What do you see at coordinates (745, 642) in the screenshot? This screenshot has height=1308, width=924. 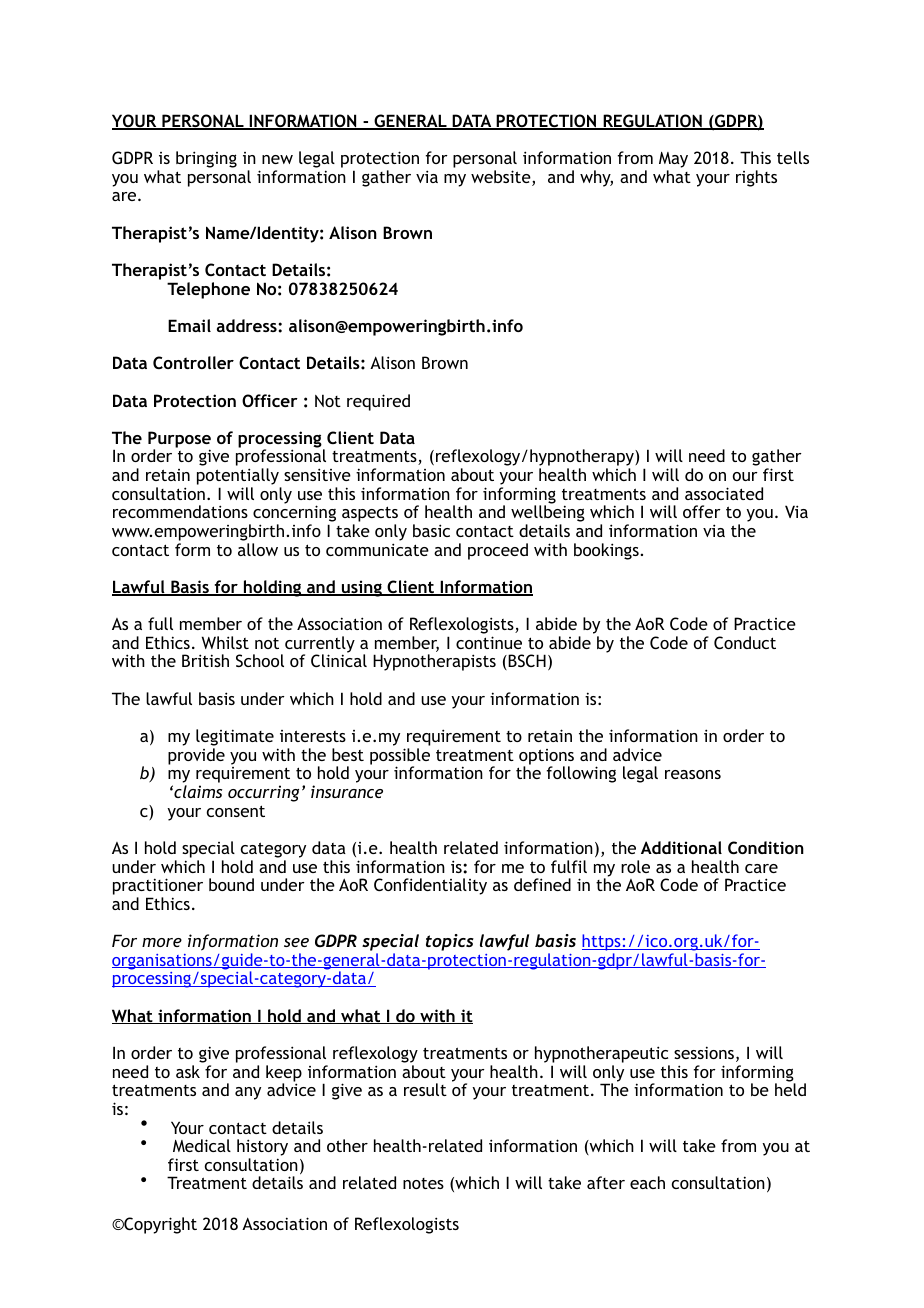 I see `Conduct` at bounding box center [745, 642].
